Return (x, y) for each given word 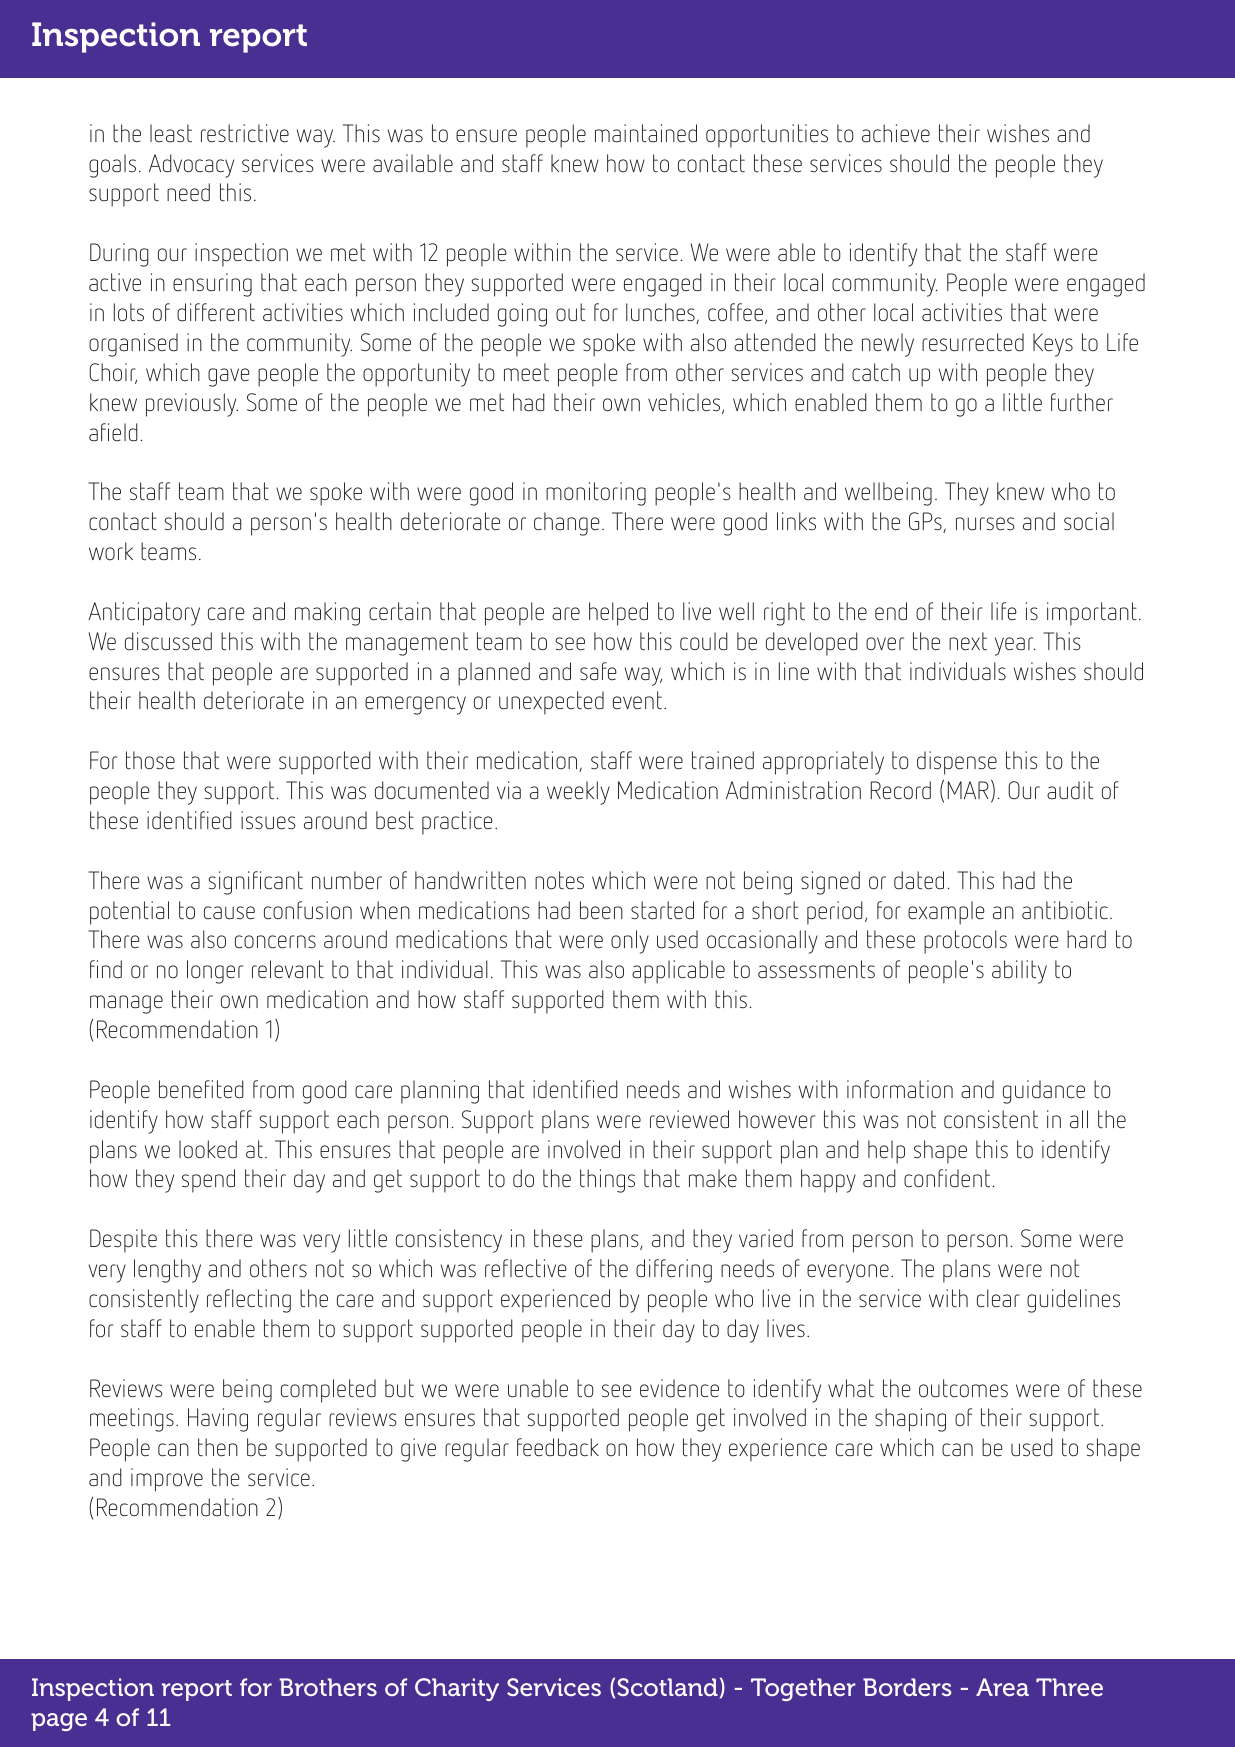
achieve (896, 133)
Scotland (667, 1687)
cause (229, 913)
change (567, 524)
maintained (646, 133)
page (59, 1722)
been (601, 910)
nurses (985, 524)
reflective (526, 1268)
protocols (965, 942)
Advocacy (191, 166)
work (111, 551)
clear (998, 1298)
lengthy (167, 1271)
